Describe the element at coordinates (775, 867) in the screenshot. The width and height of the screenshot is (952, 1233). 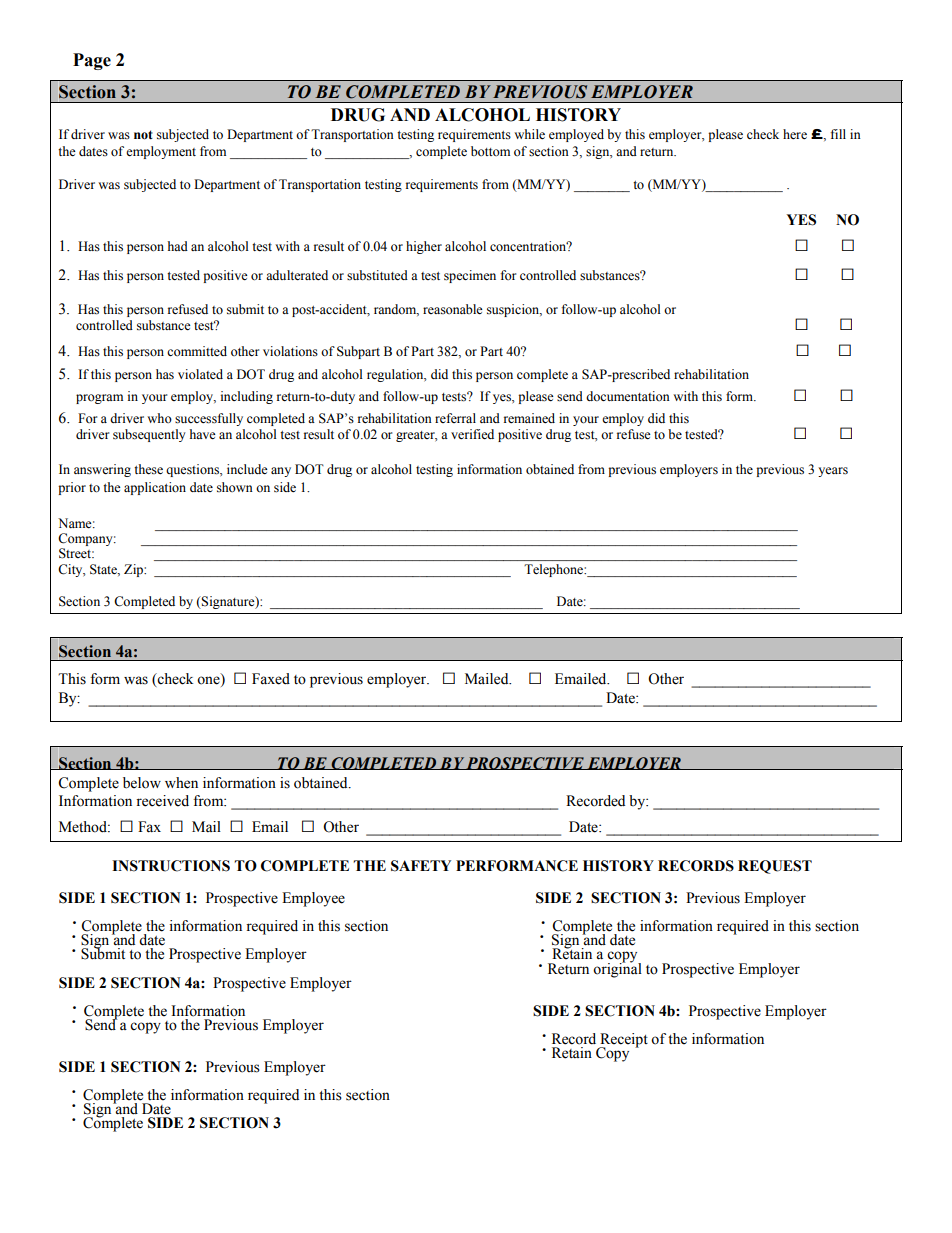
I see `REQUEST` at that location.
